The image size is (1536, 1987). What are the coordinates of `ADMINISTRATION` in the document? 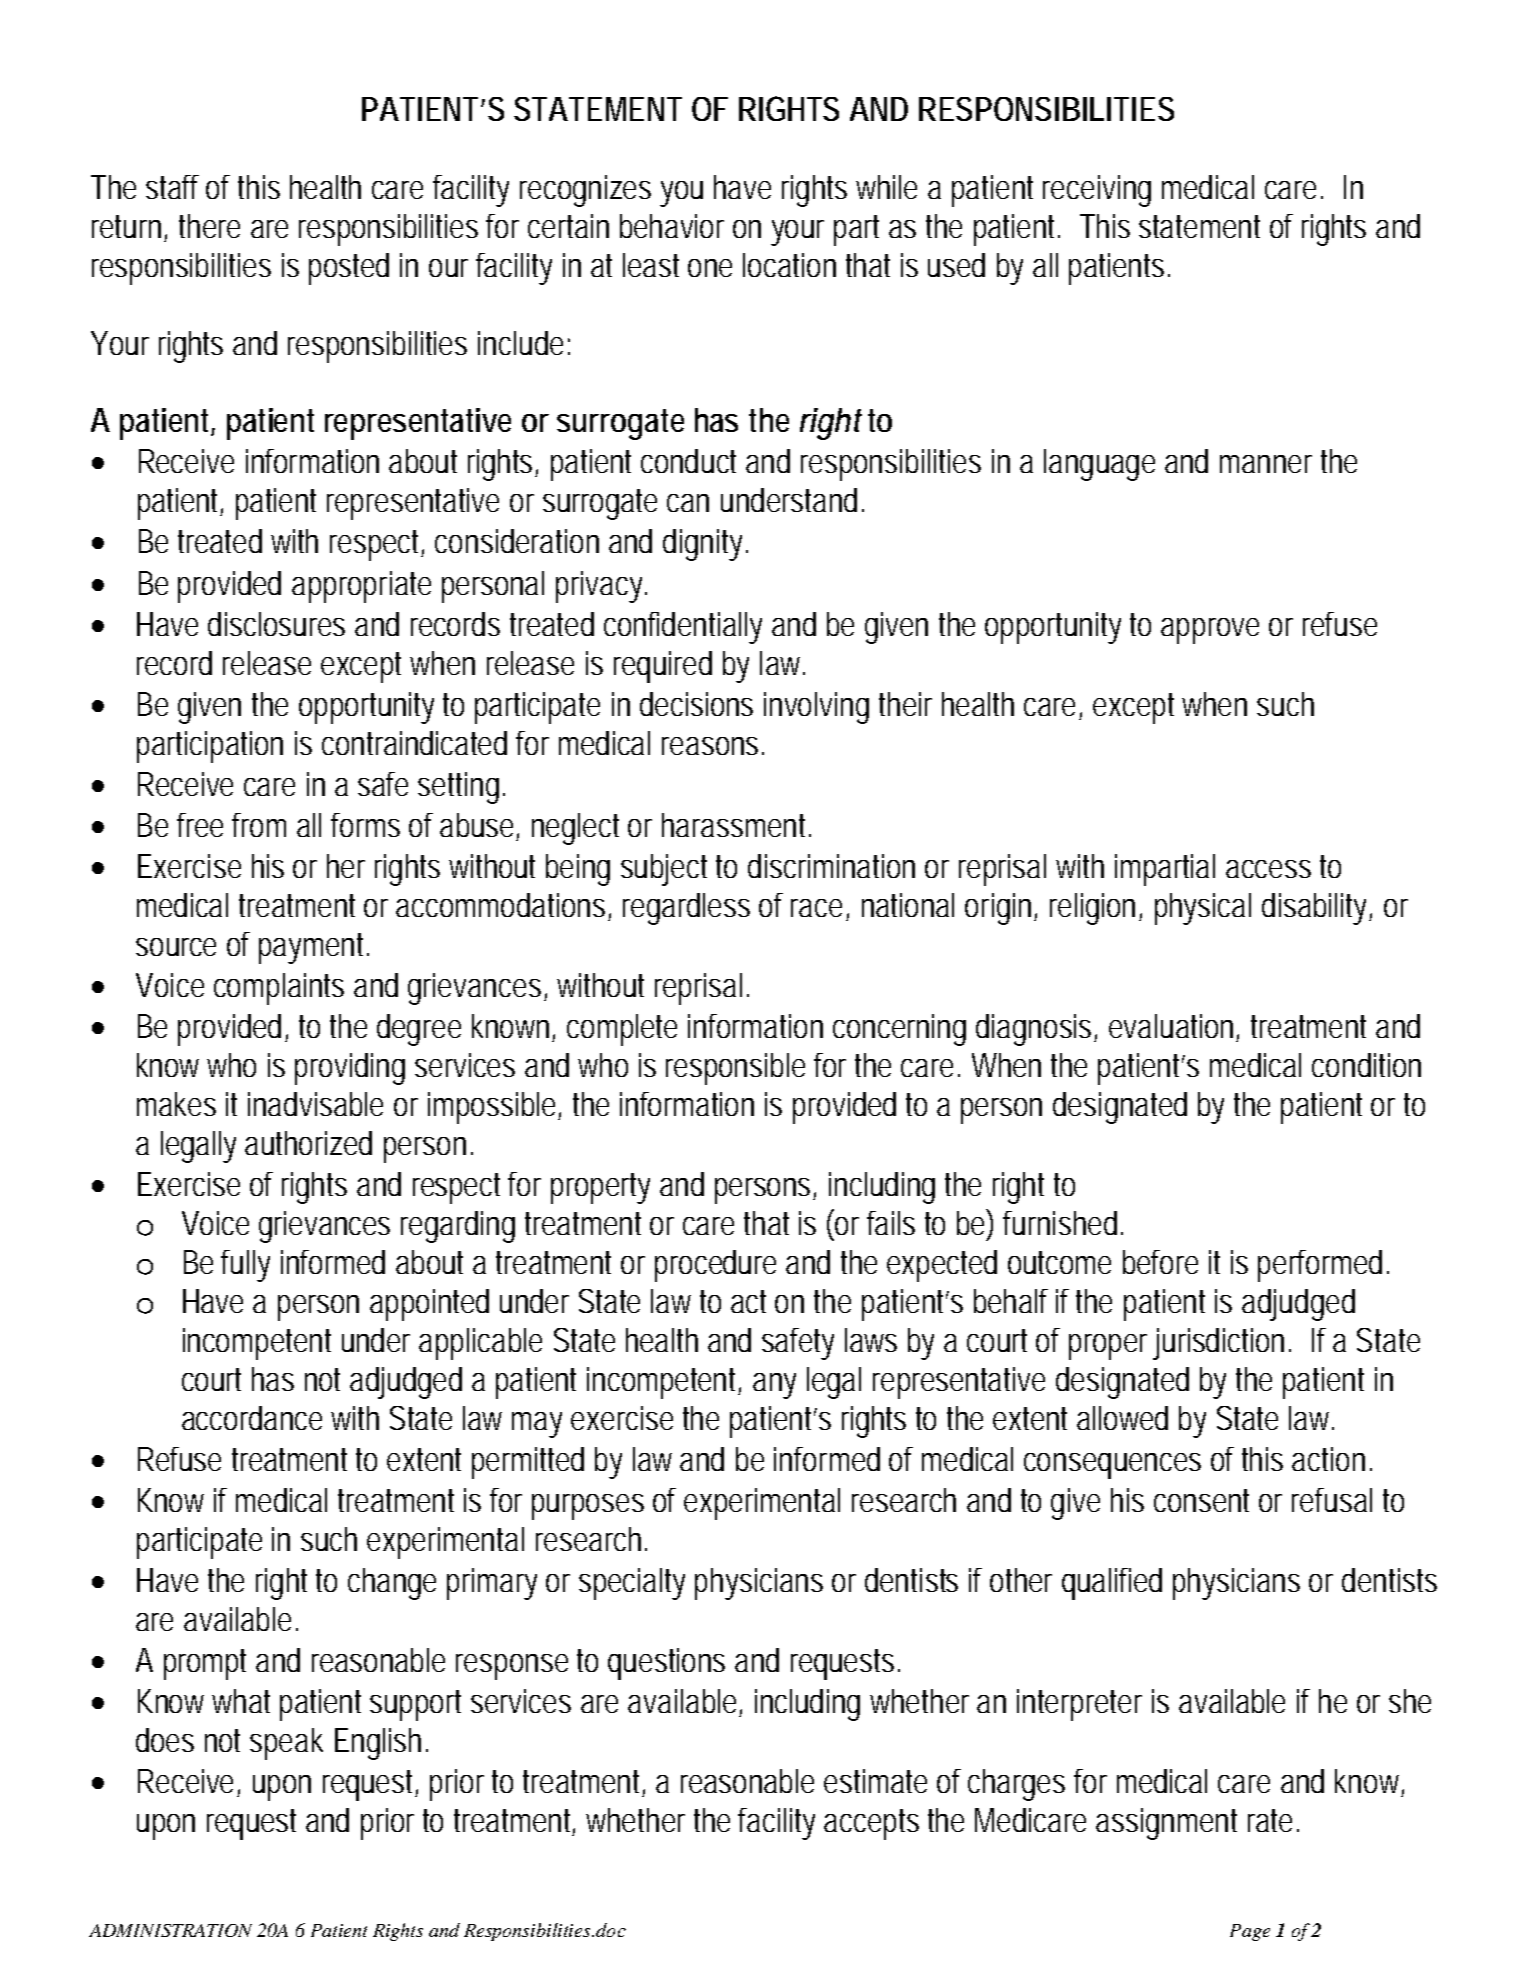 It's located at (170, 1930).
